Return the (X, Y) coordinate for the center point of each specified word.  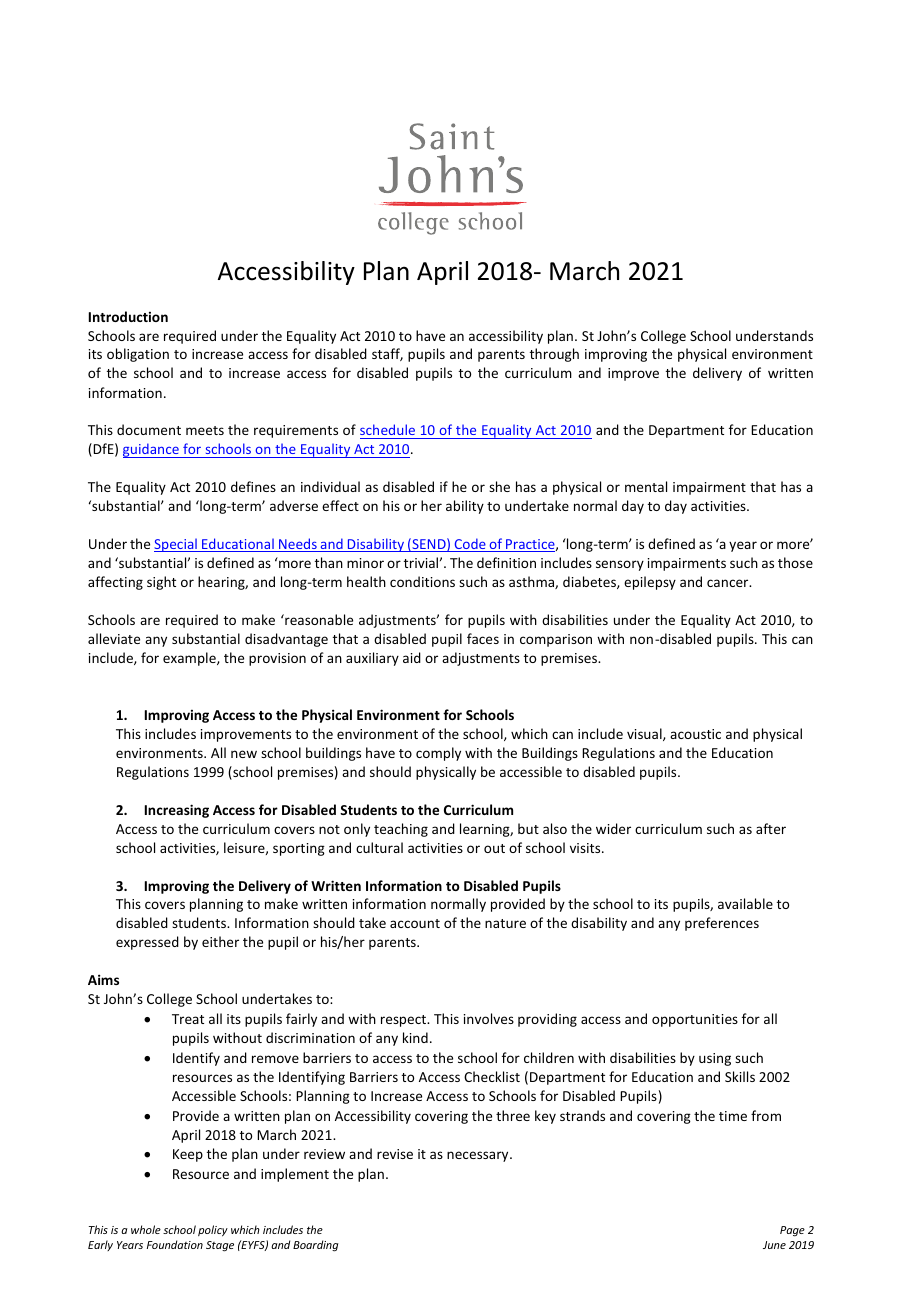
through (554, 355)
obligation (138, 355)
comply (438, 754)
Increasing (177, 811)
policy (213, 1231)
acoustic (695, 734)
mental (646, 486)
